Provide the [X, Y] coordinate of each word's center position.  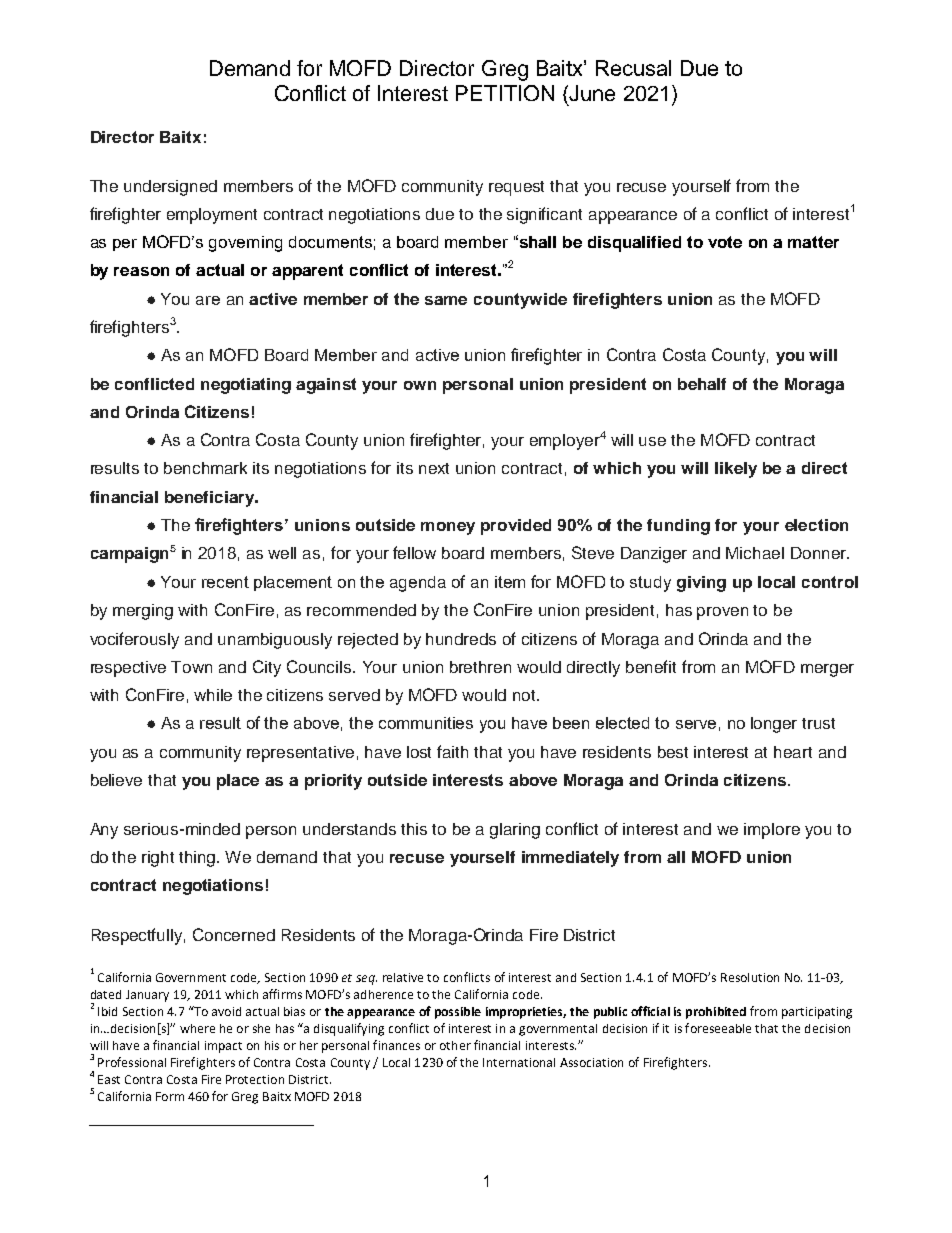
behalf [702, 384]
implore [772, 831]
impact [223, 1047]
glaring [515, 831]
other [455, 1045]
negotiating [246, 386]
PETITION [505, 93]
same [446, 300]
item [510, 582]
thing [199, 859]
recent [225, 582]
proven [722, 613]
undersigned [170, 188]
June [591, 93]
